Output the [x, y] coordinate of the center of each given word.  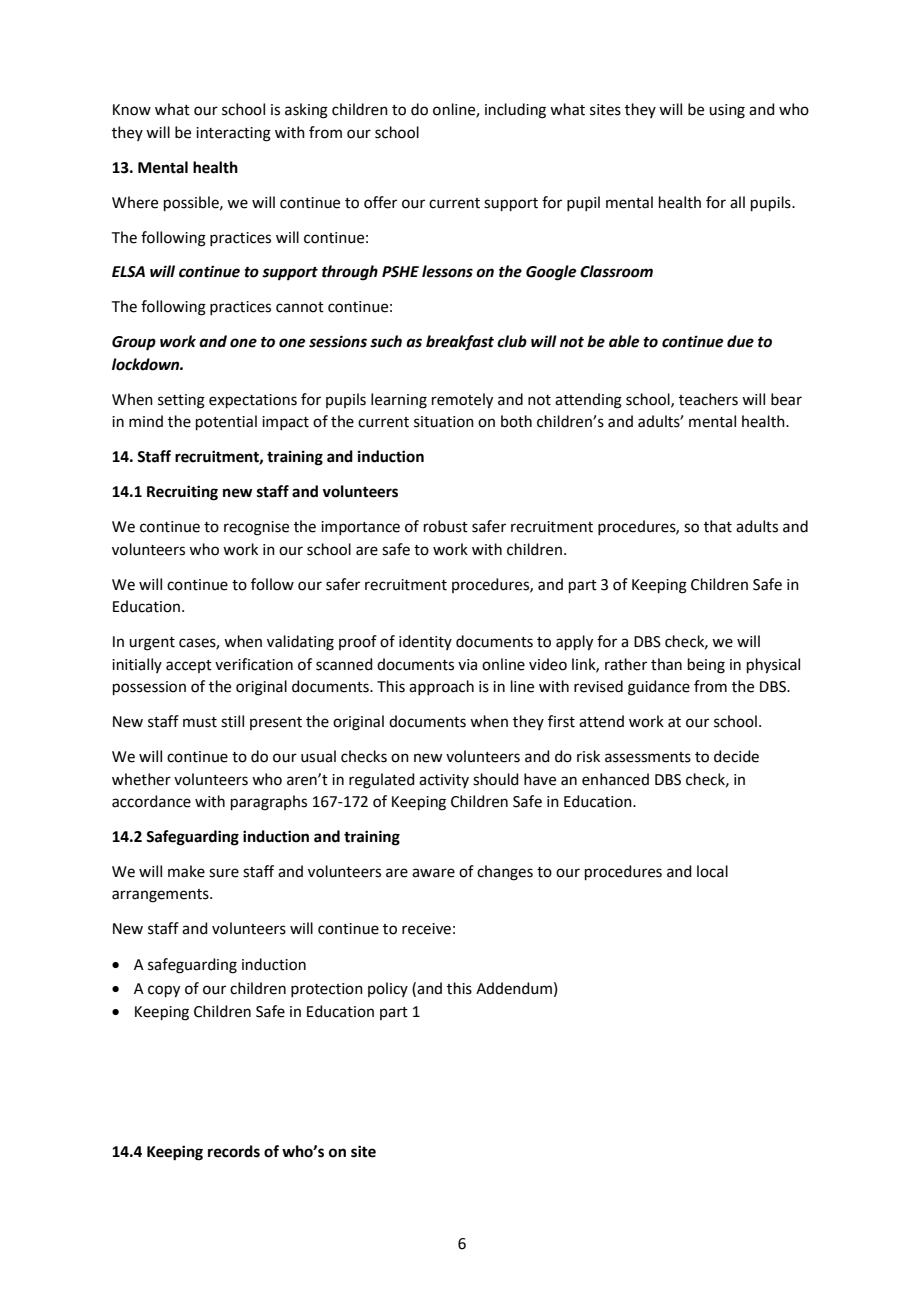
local [712, 871]
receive [426, 929]
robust [446, 526]
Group [134, 343]
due [740, 341]
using [727, 111]
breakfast [460, 343]
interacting [233, 134]
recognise [256, 528]
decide [736, 756]
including [515, 111]
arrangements [161, 896]
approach [441, 687]
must [200, 722]
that [718, 526]
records [234, 1151]
